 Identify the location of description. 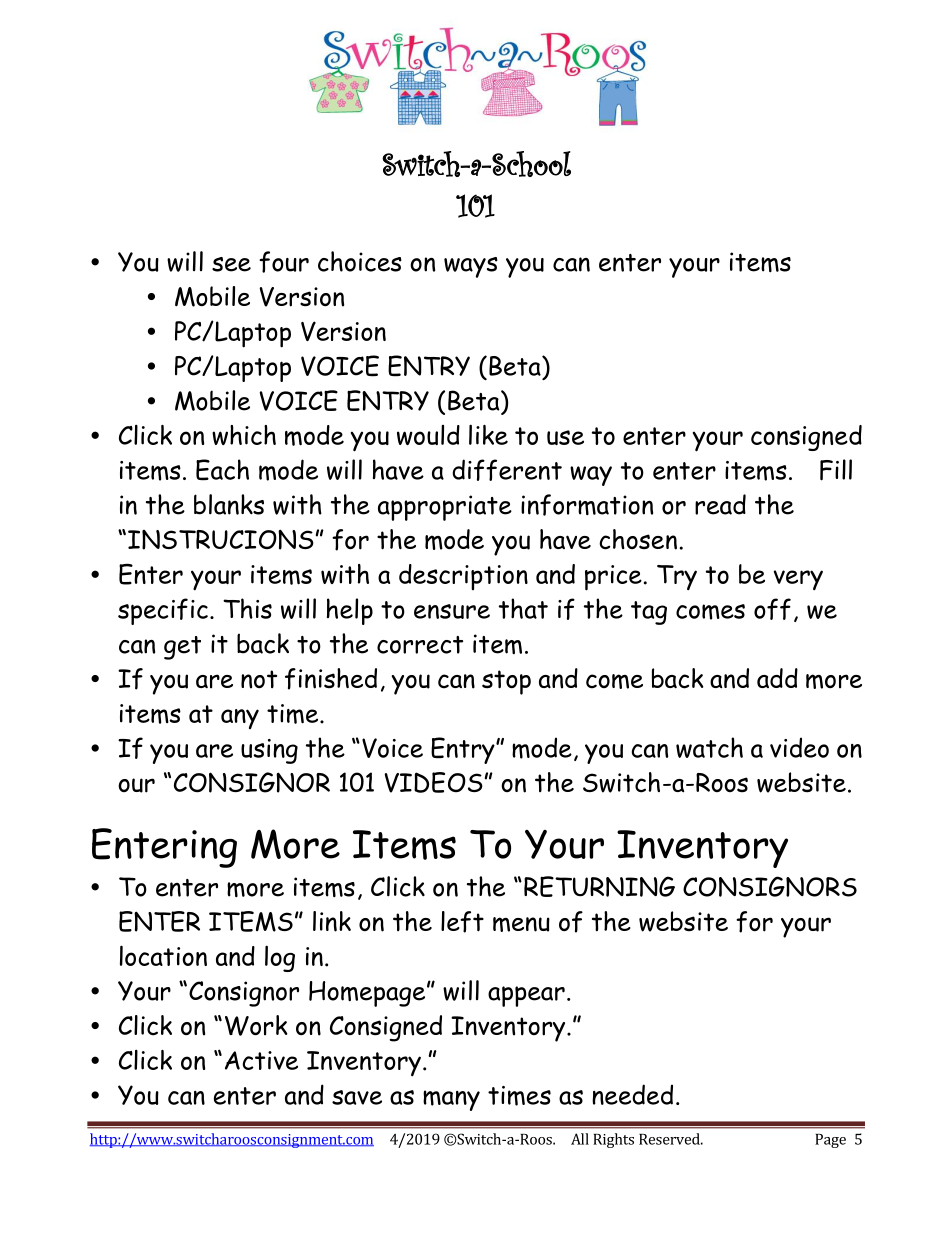
(463, 577).
